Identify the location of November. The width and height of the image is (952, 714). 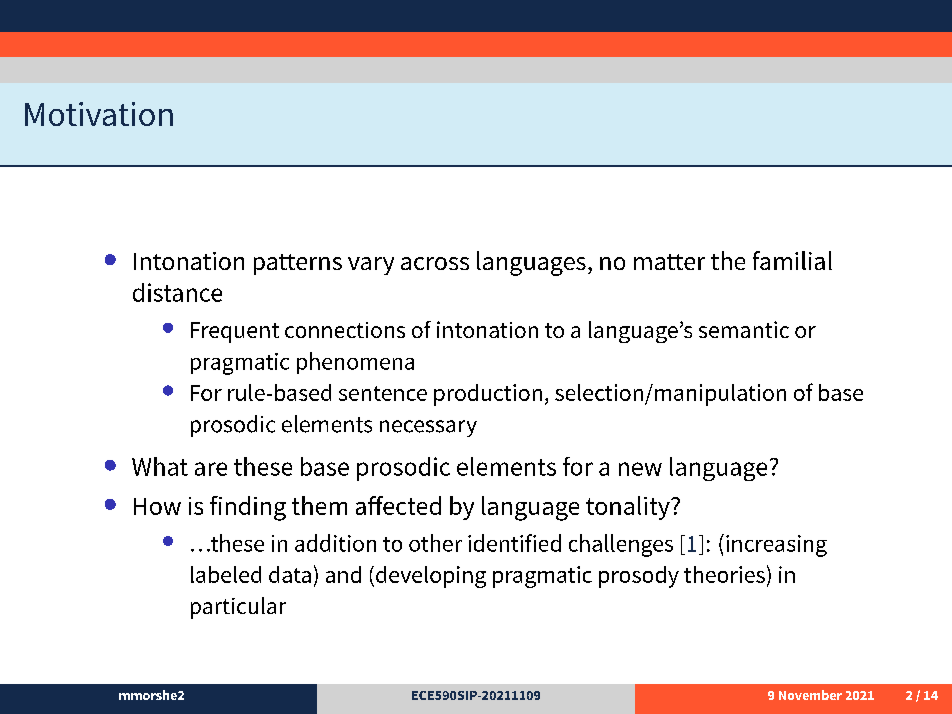
(810, 695).
